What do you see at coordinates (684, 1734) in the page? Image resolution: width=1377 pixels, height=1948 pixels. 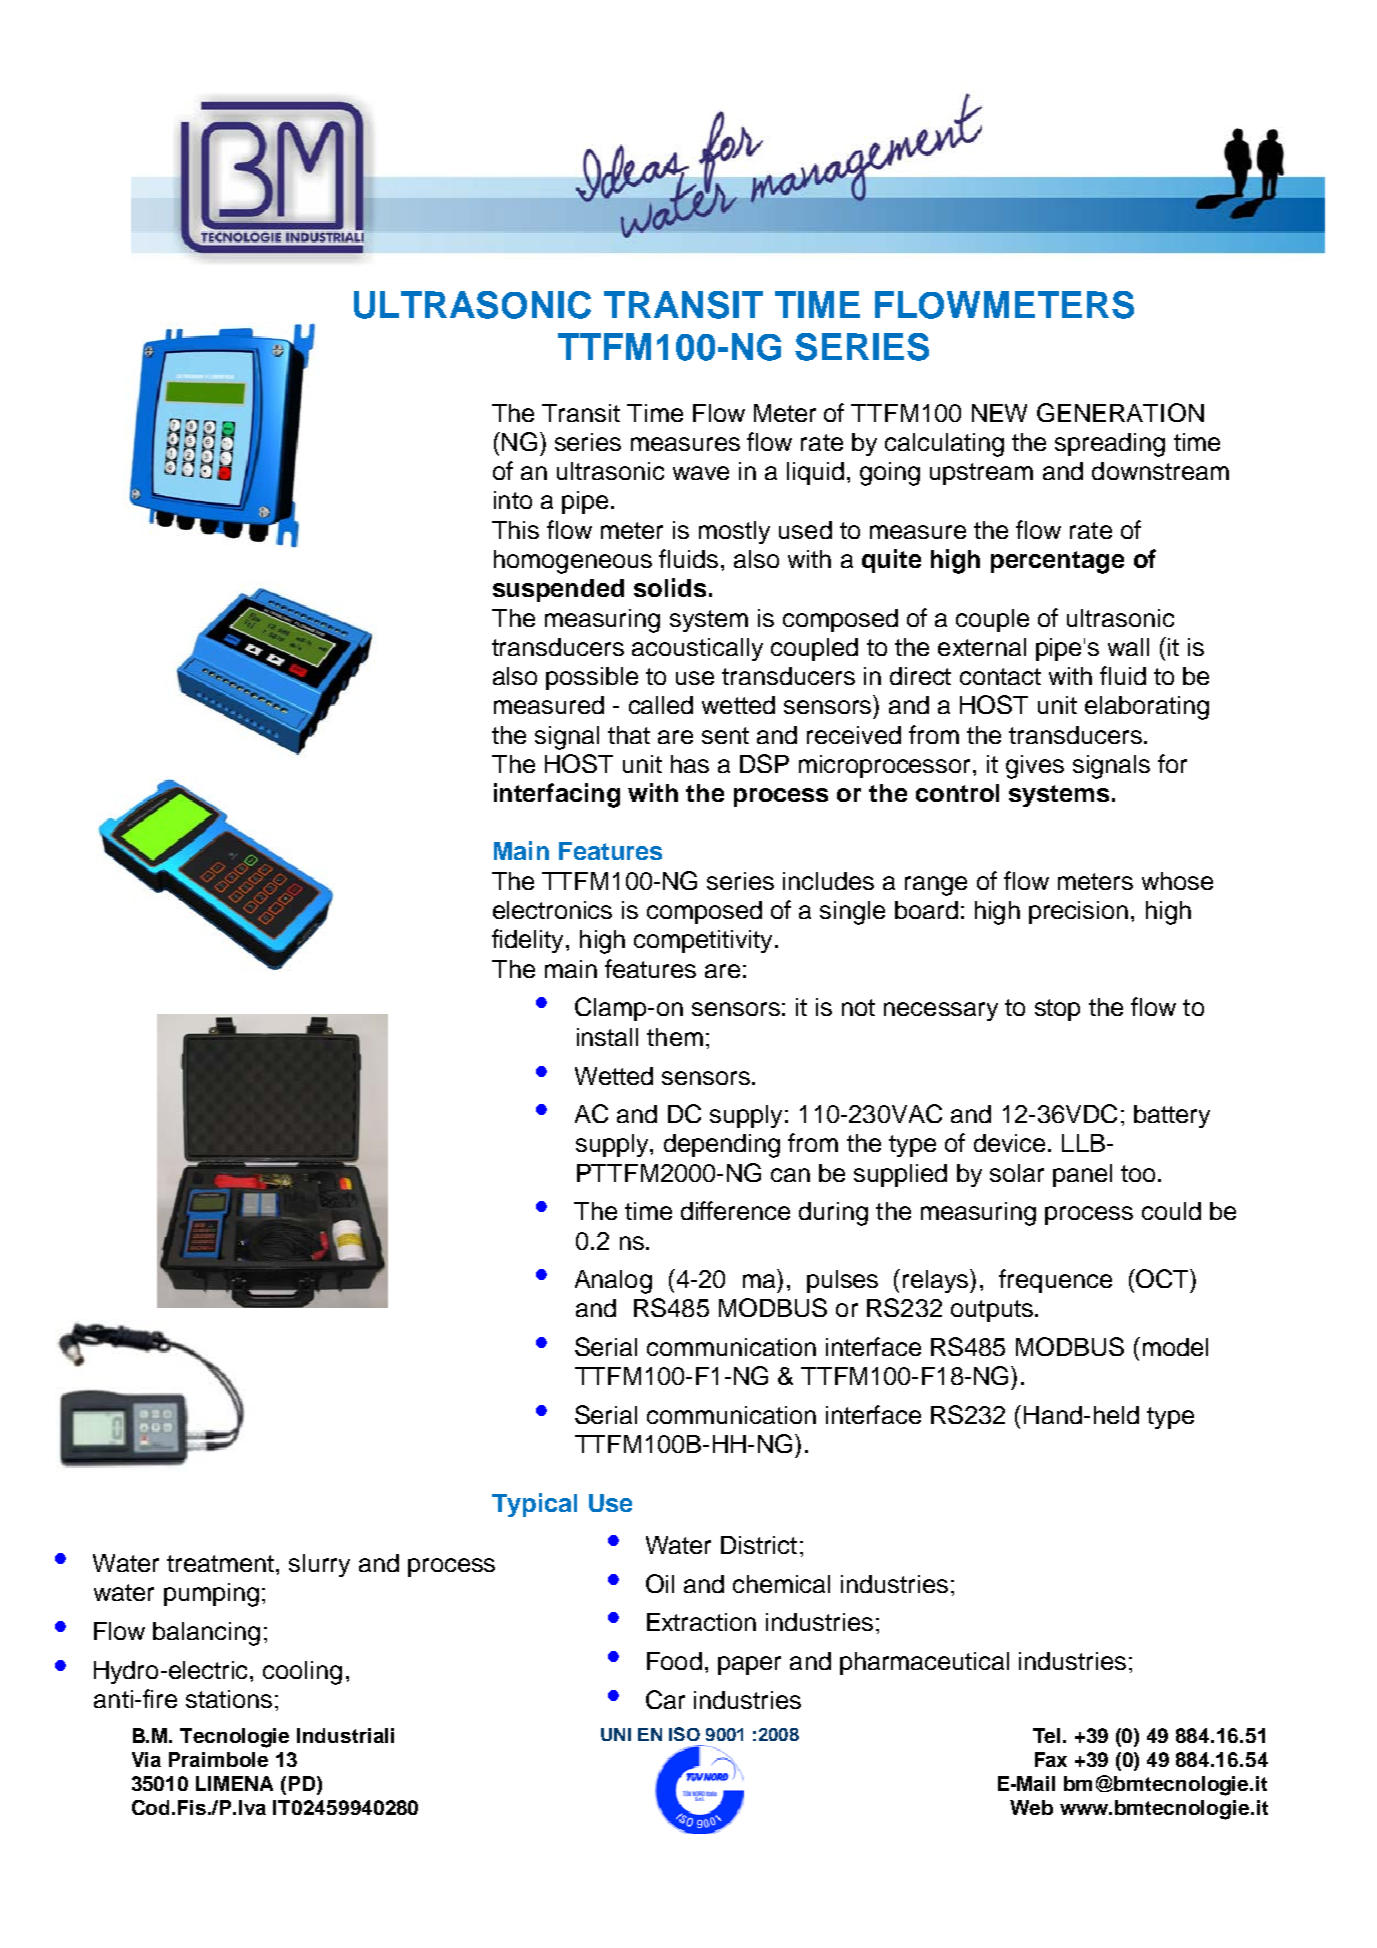 I see `ISO` at bounding box center [684, 1734].
